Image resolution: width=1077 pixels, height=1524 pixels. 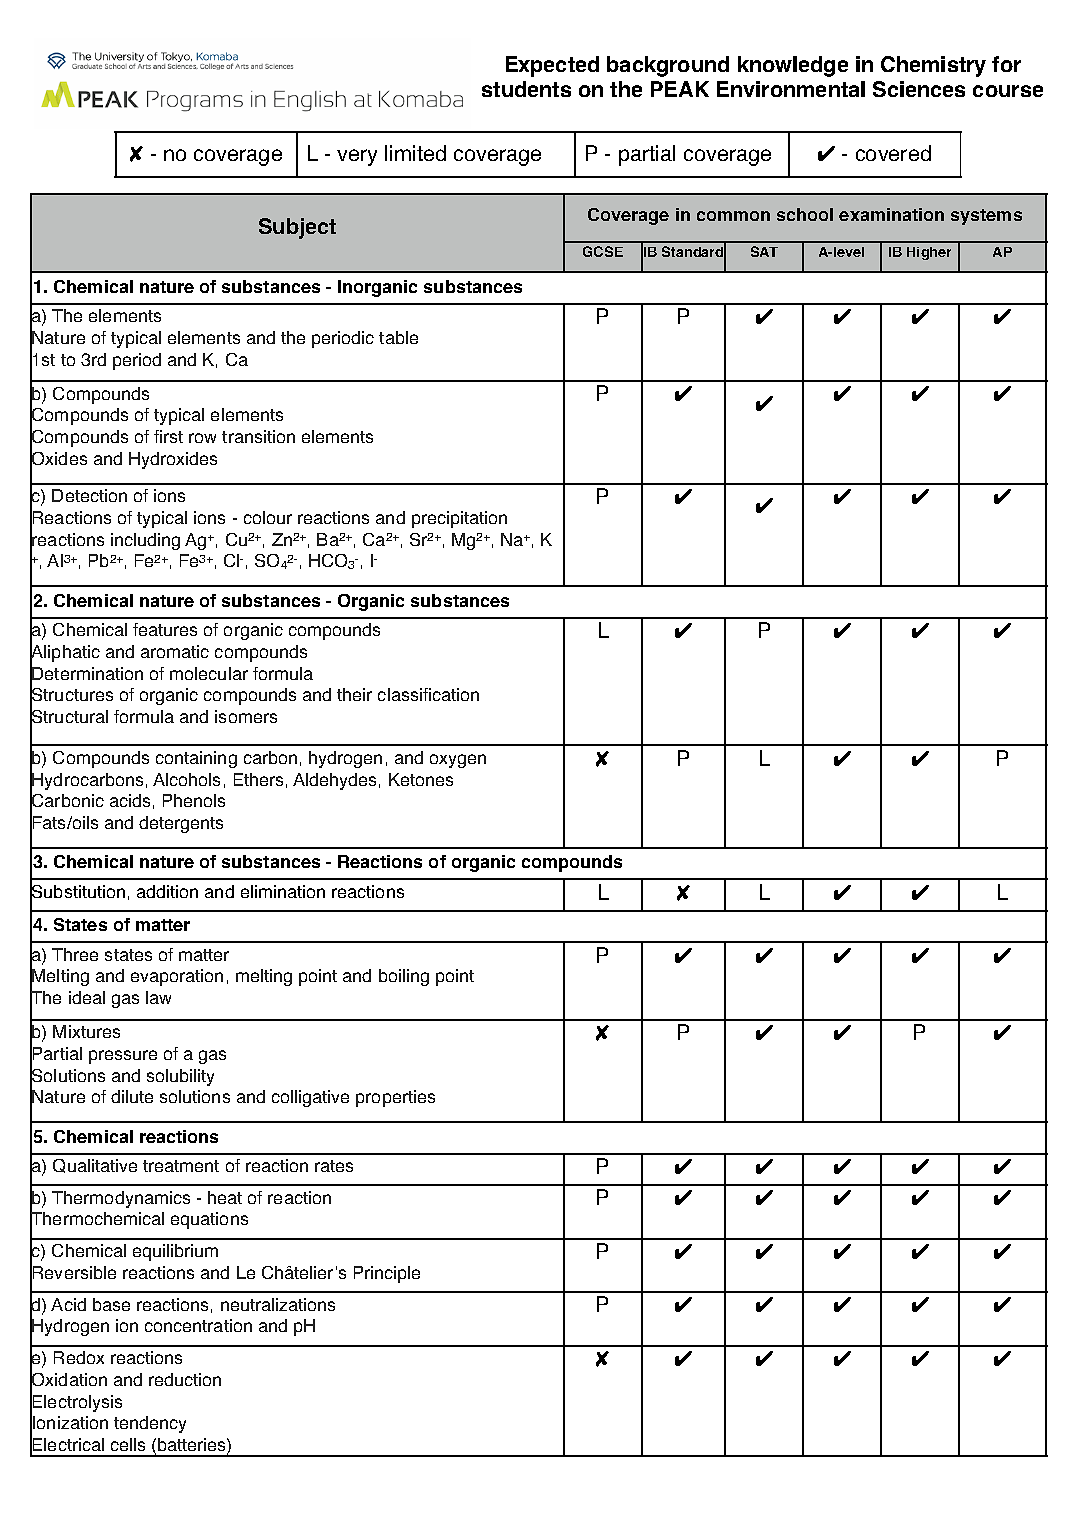 What do you see at coordinates (459, 519) in the image?
I see `precipitation` at bounding box center [459, 519].
